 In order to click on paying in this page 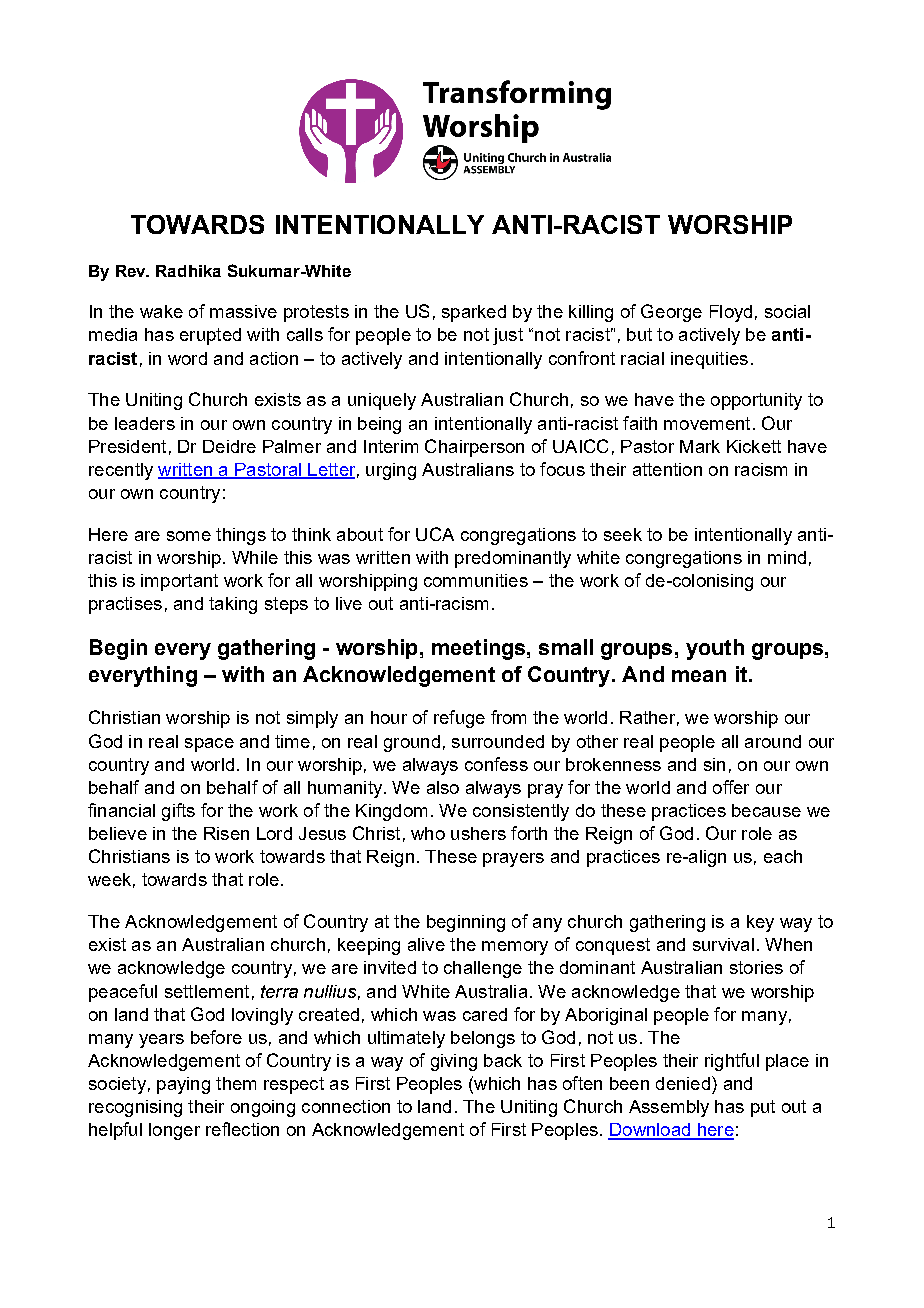, I will do `click(183, 1085)`.
